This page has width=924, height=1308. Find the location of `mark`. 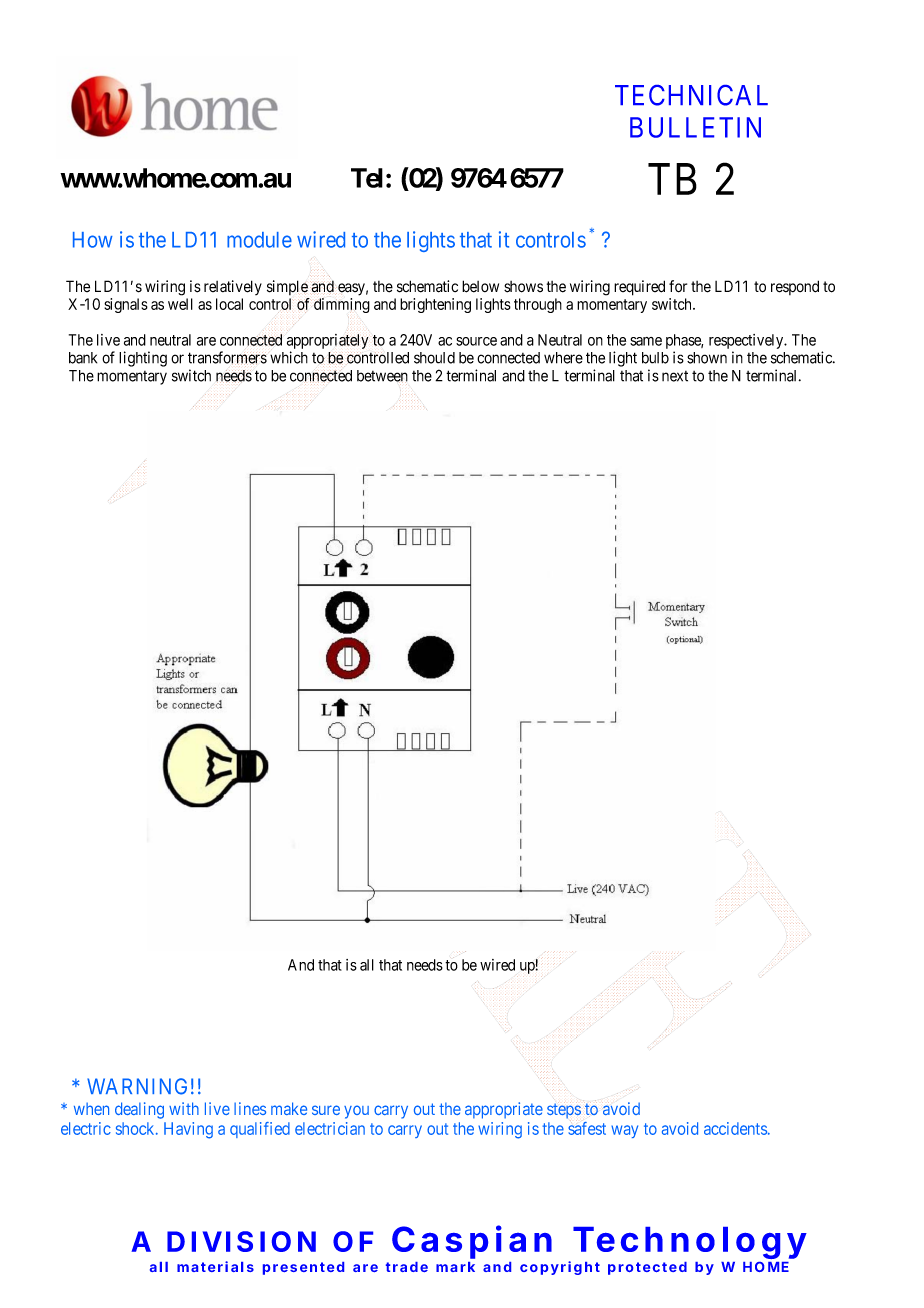

mark is located at coordinates (455, 1267).
